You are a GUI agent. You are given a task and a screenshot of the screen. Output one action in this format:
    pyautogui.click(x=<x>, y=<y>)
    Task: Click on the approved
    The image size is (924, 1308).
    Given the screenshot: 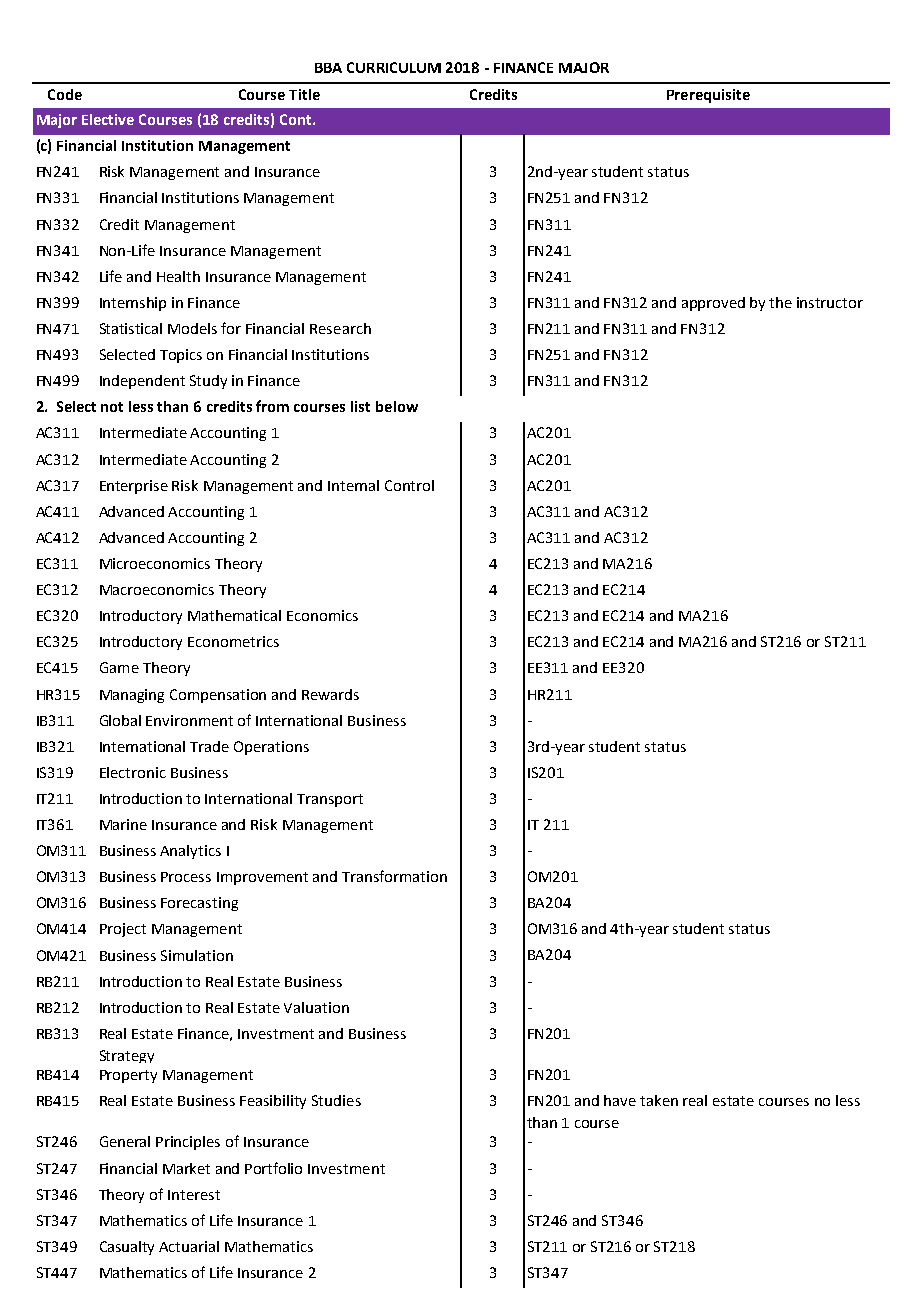 What is the action you would take?
    pyautogui.click(x=713, y=304)
